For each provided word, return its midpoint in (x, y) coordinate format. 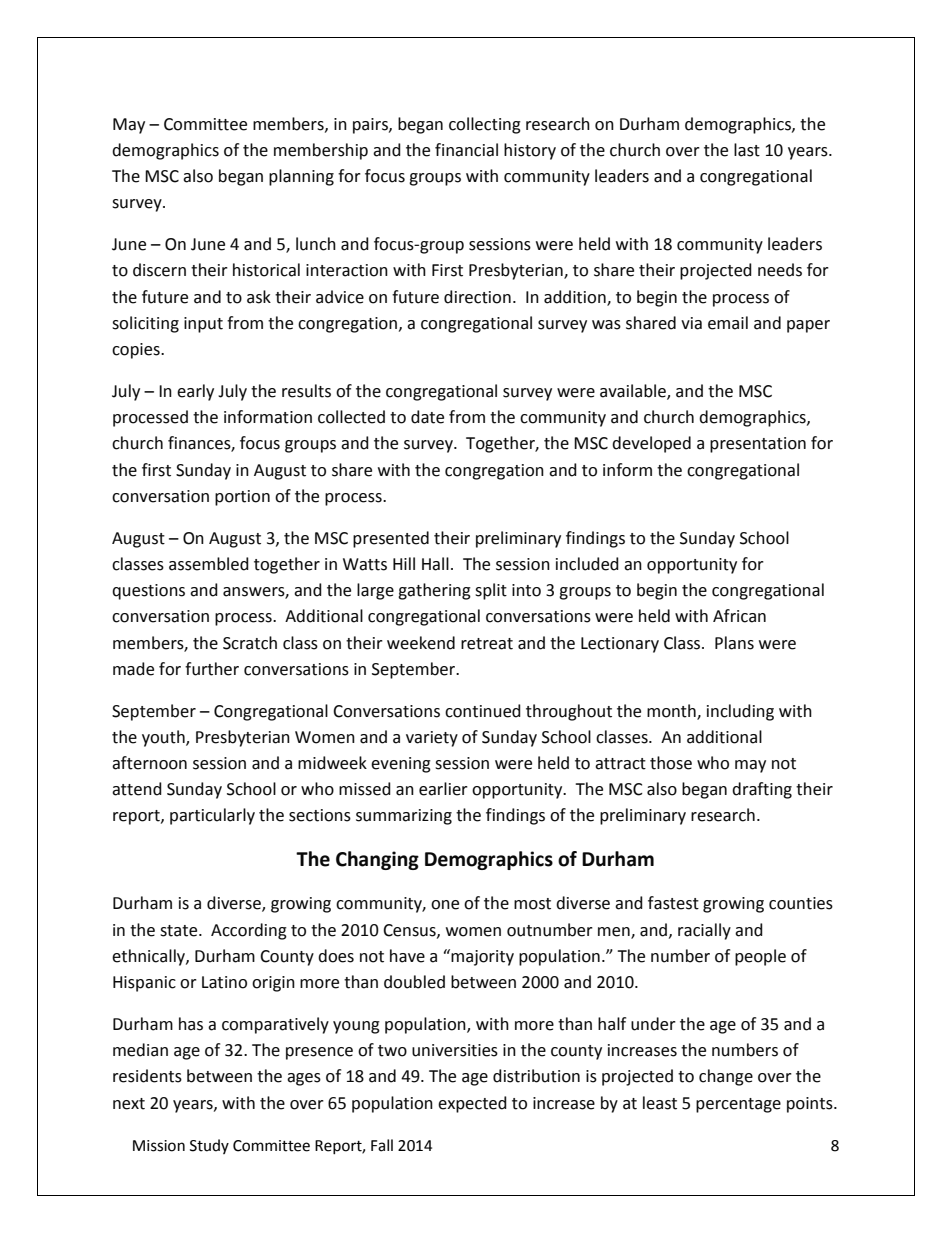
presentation (758, 445)
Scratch (250, 643)
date (427, 417)
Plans (734, 643)
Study (209, 1146)
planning (301, 177)
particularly (212, 816)
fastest (673, 903)
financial (466, 150)
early (195, 392)
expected (472, 1104)
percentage (738, 1105)
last (747, 150)
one (445, 905)
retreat (487, 644)
